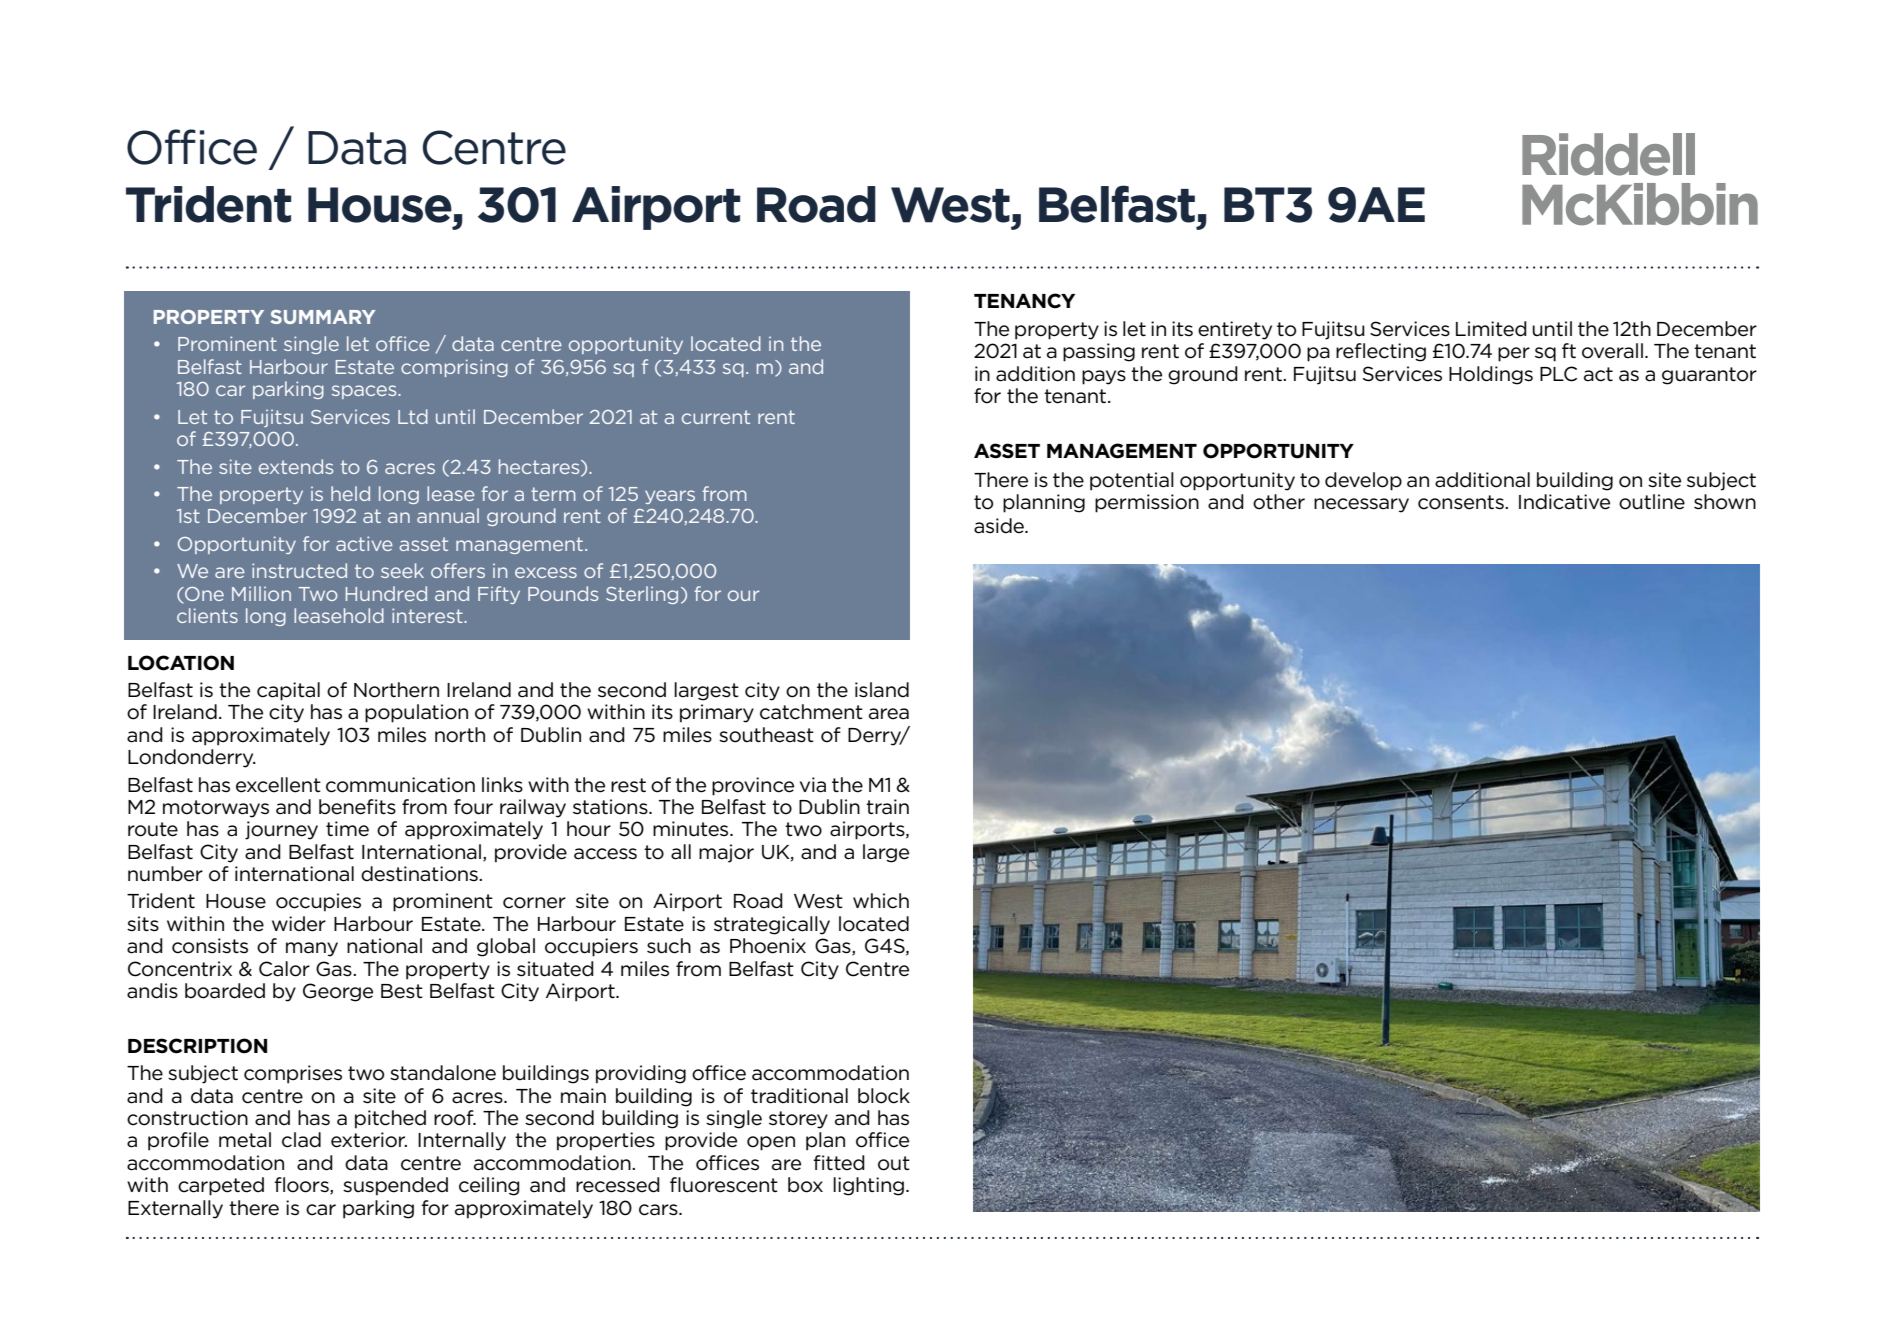 This screenshot has height=1332, width=1884. Describe the element at coordinates (887, 807) in the screenshot. I see `train` at that location.
